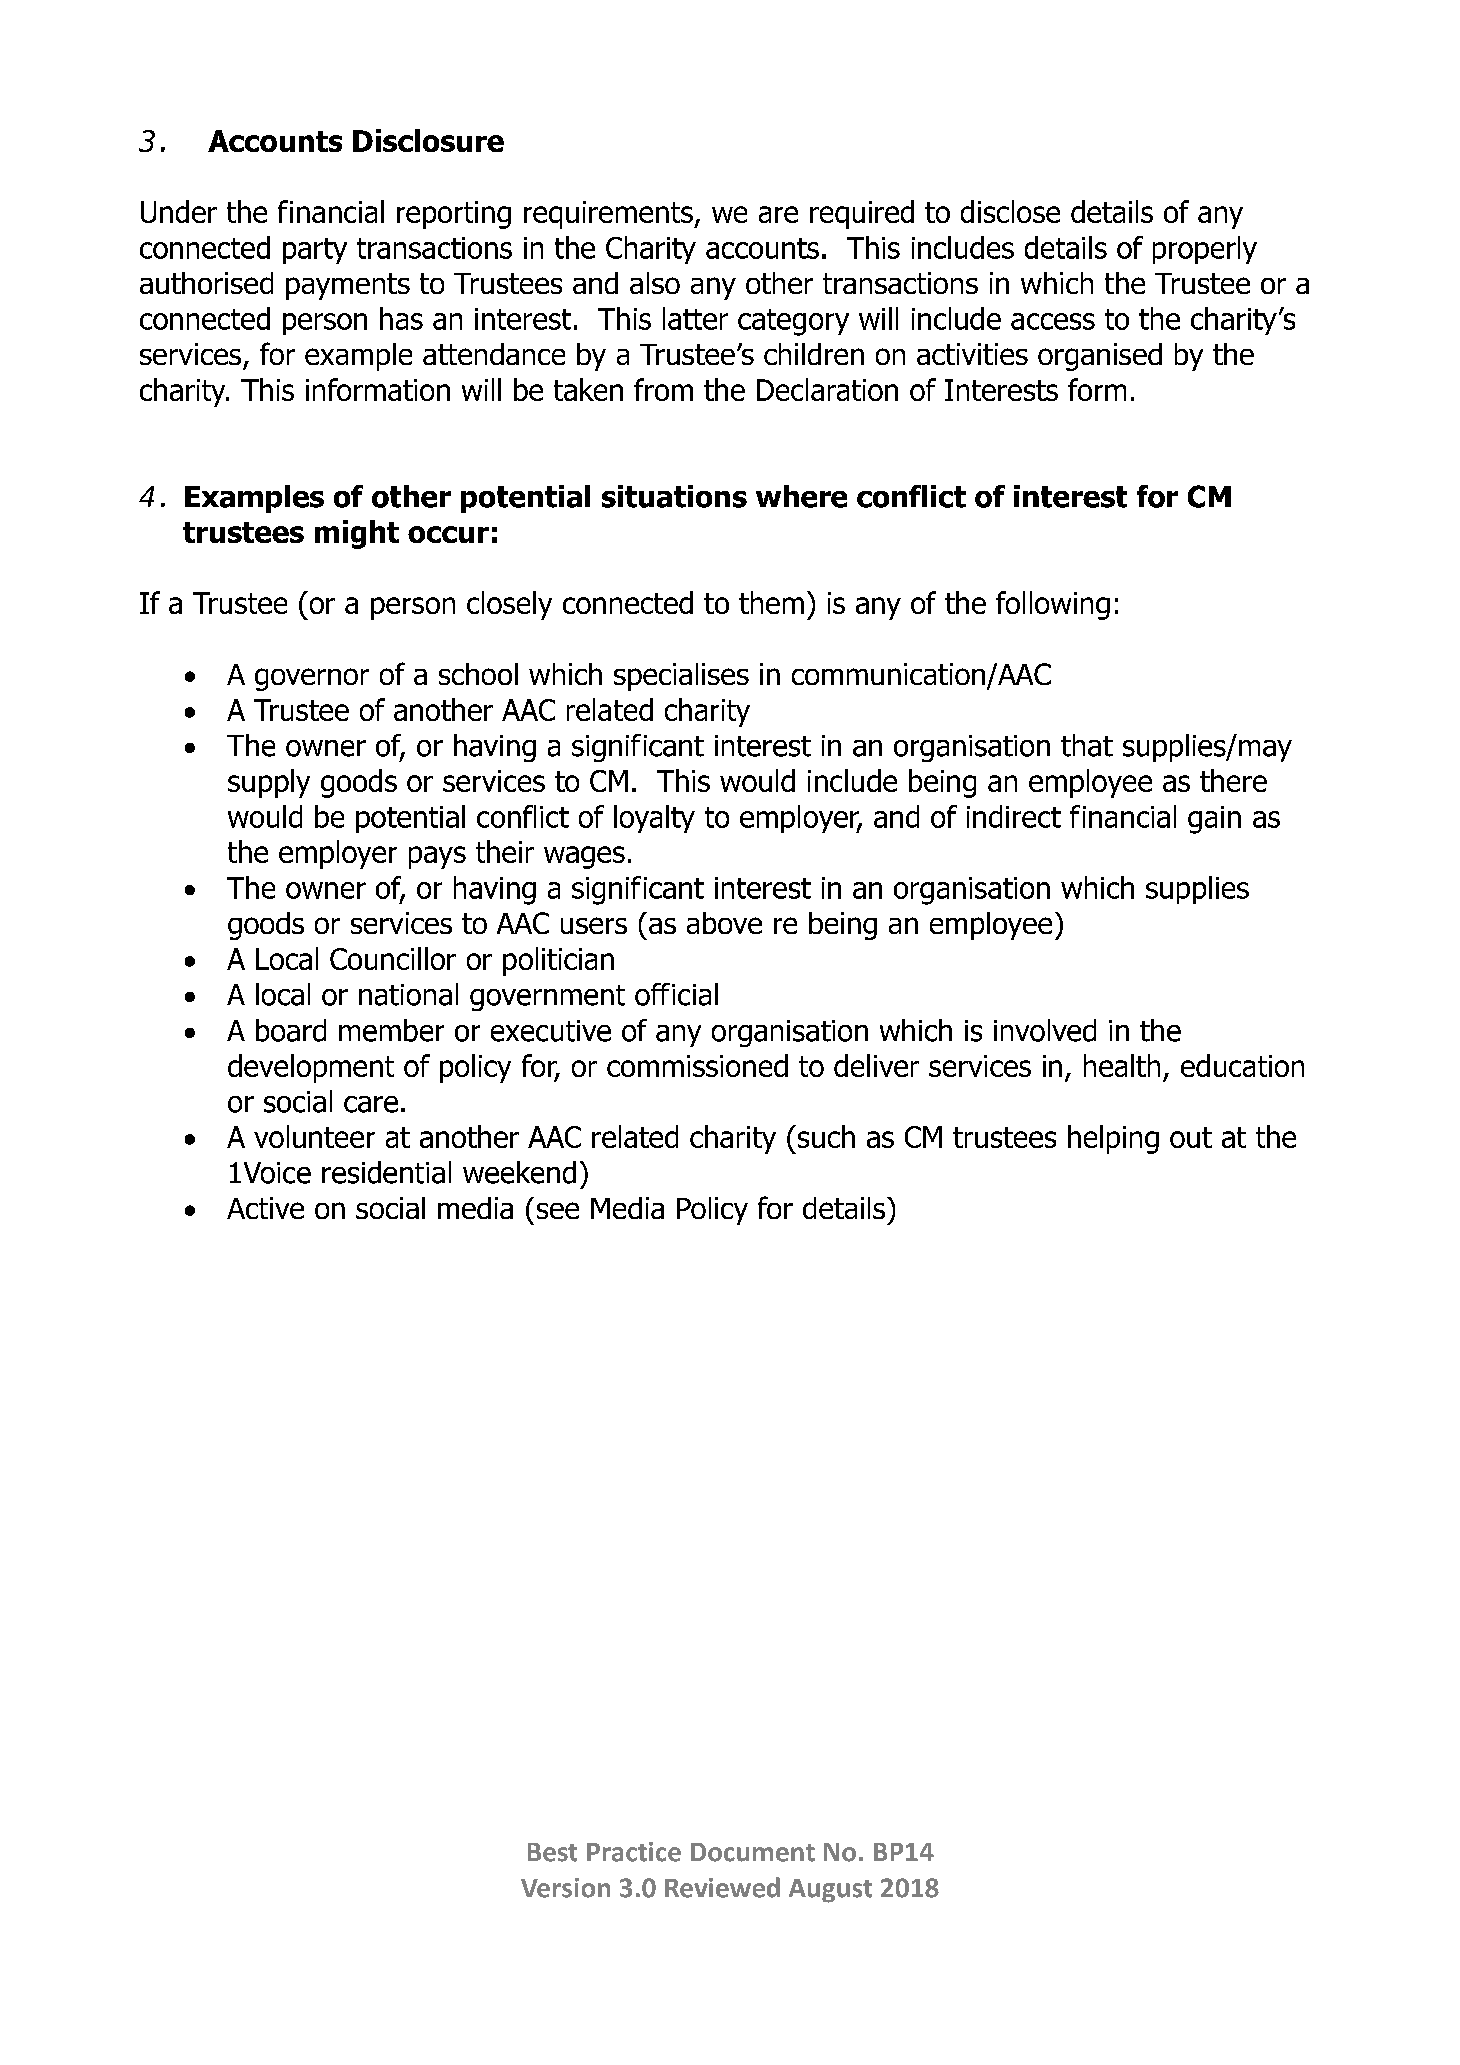 The width and height of the page is (1460, 2065). I want to click on supply, so click(269, 783).
